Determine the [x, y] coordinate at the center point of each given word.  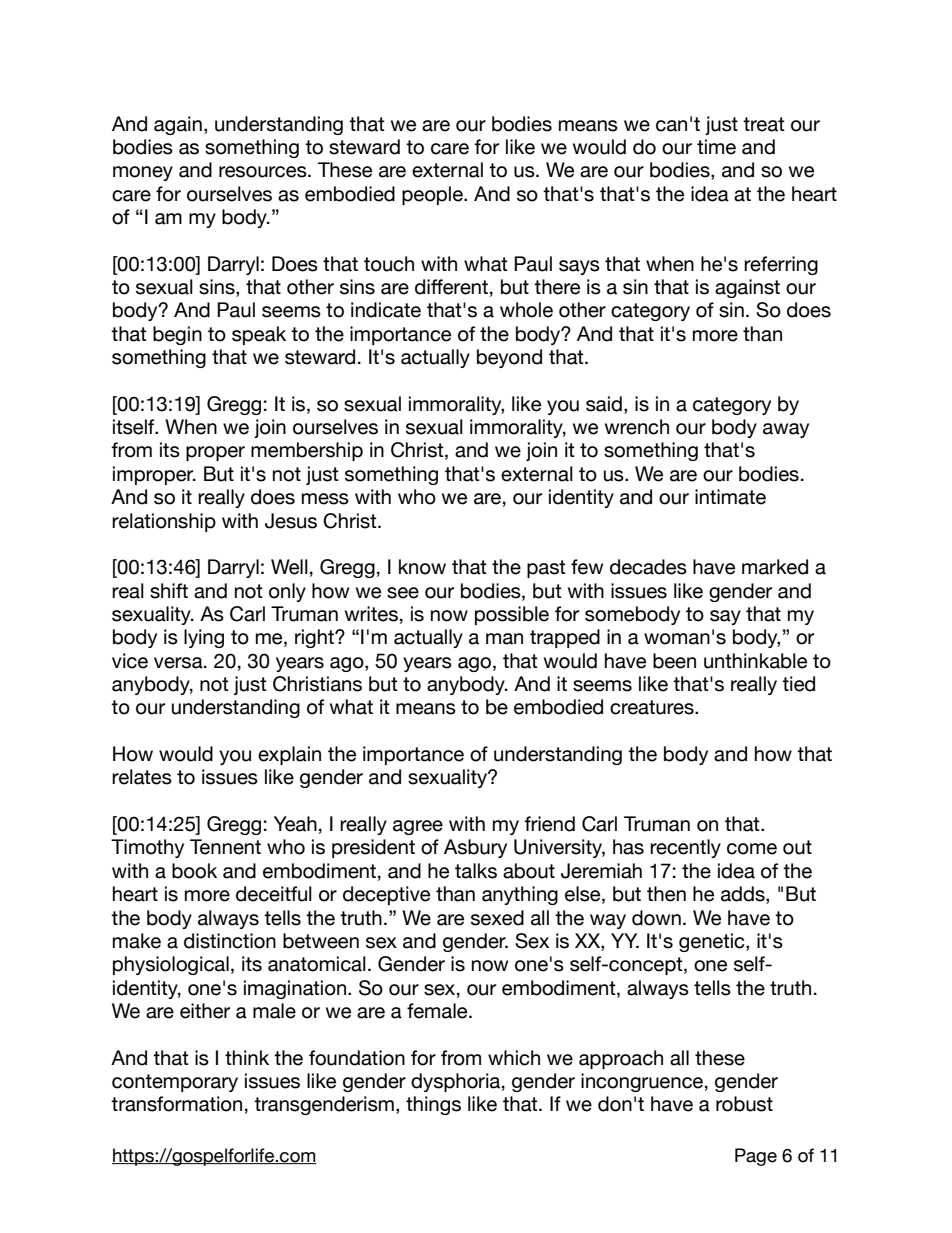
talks [476, 871]
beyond [509, 358]
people [433, 195]
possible [512, 615]
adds [744, 895]
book [194, 871]
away [786, 430]
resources [264, 172]
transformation [176, 1104]
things [433, 1105]
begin [177, 335]
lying [204, 638]
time [716, 147]
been [674, 661]
